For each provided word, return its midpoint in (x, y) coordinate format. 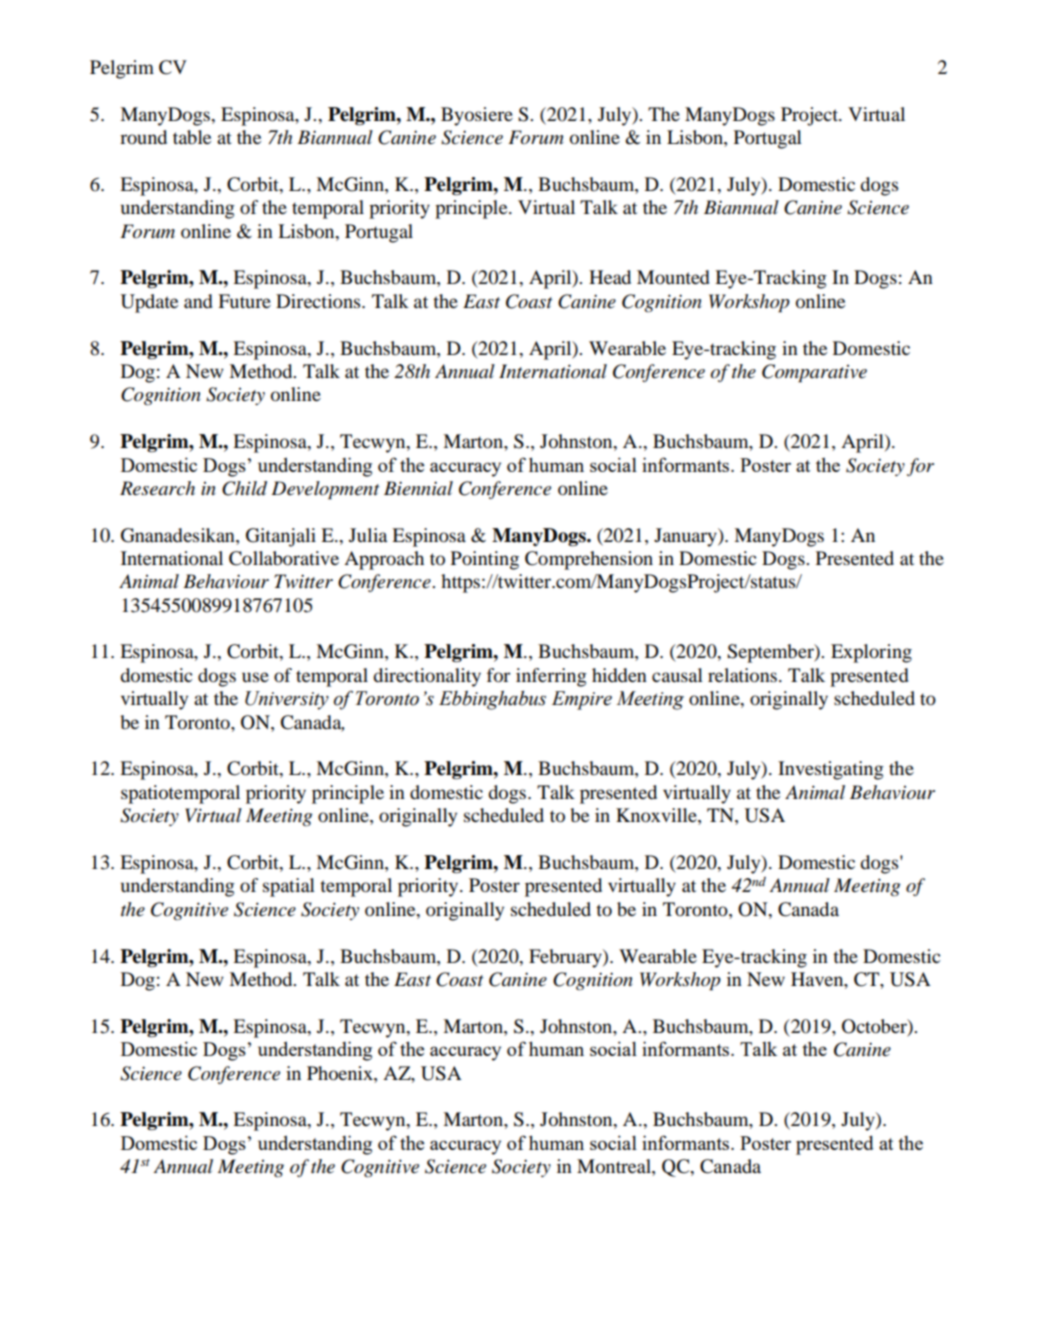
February (566, 958)
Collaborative (284, 558)
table (192, 137)
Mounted (673, 277)
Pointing (485, 560)
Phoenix (341, 1073)
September (771, 653)
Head (610, 277)
